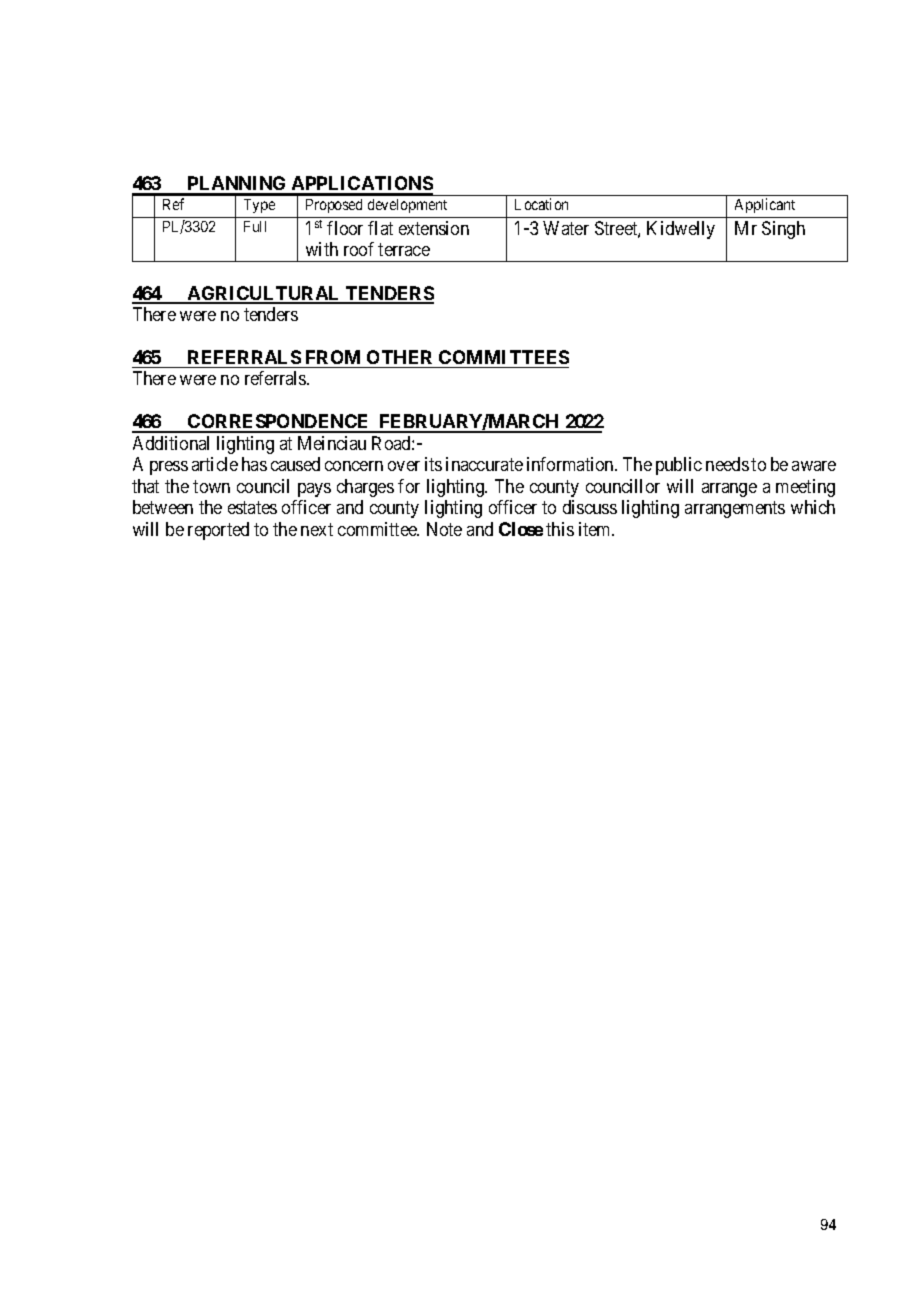  Describe the element at coordinates (484, 464) in the screenshot. I see `inaccurate` at that location.
